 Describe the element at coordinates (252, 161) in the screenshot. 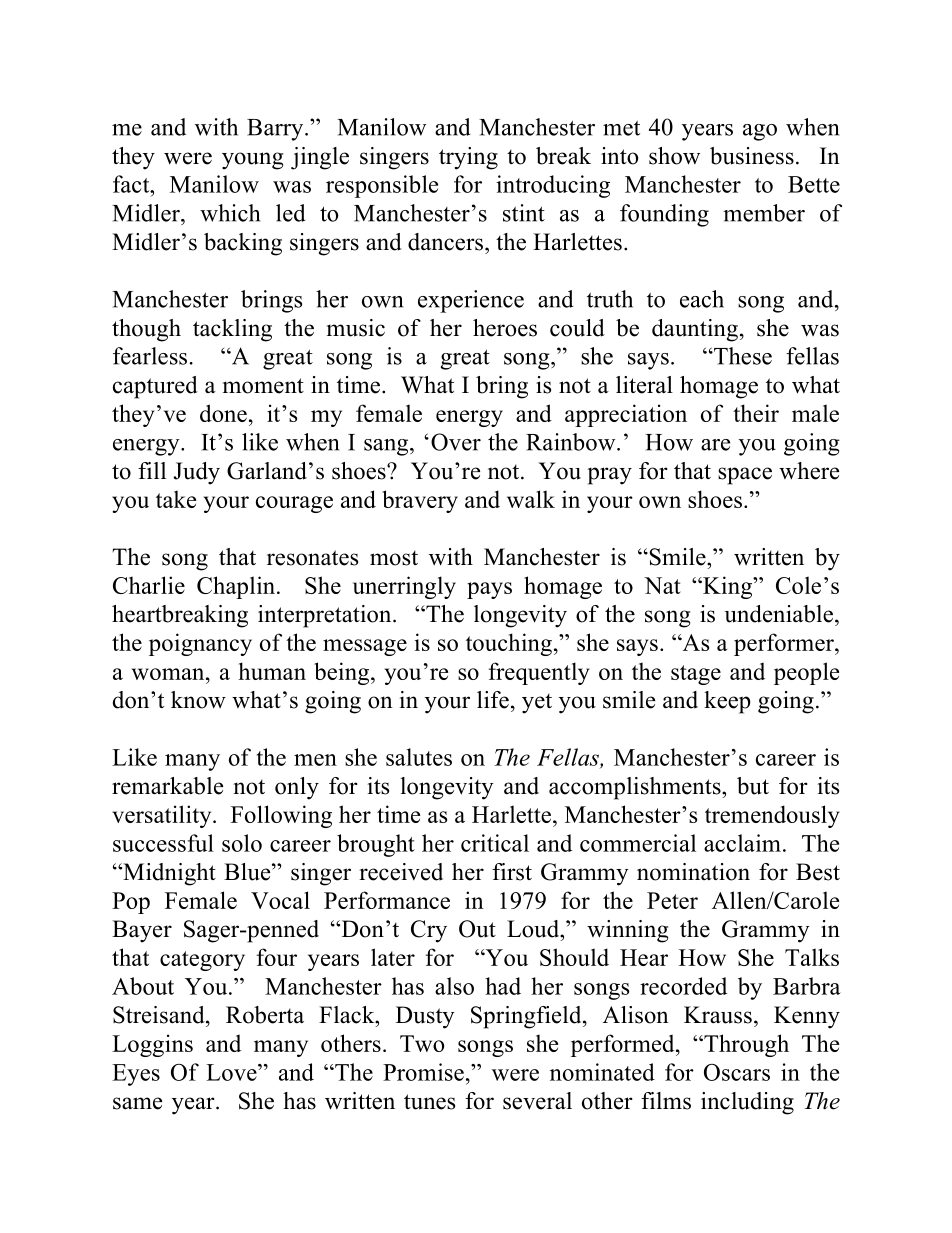

I see `young` at that location.
